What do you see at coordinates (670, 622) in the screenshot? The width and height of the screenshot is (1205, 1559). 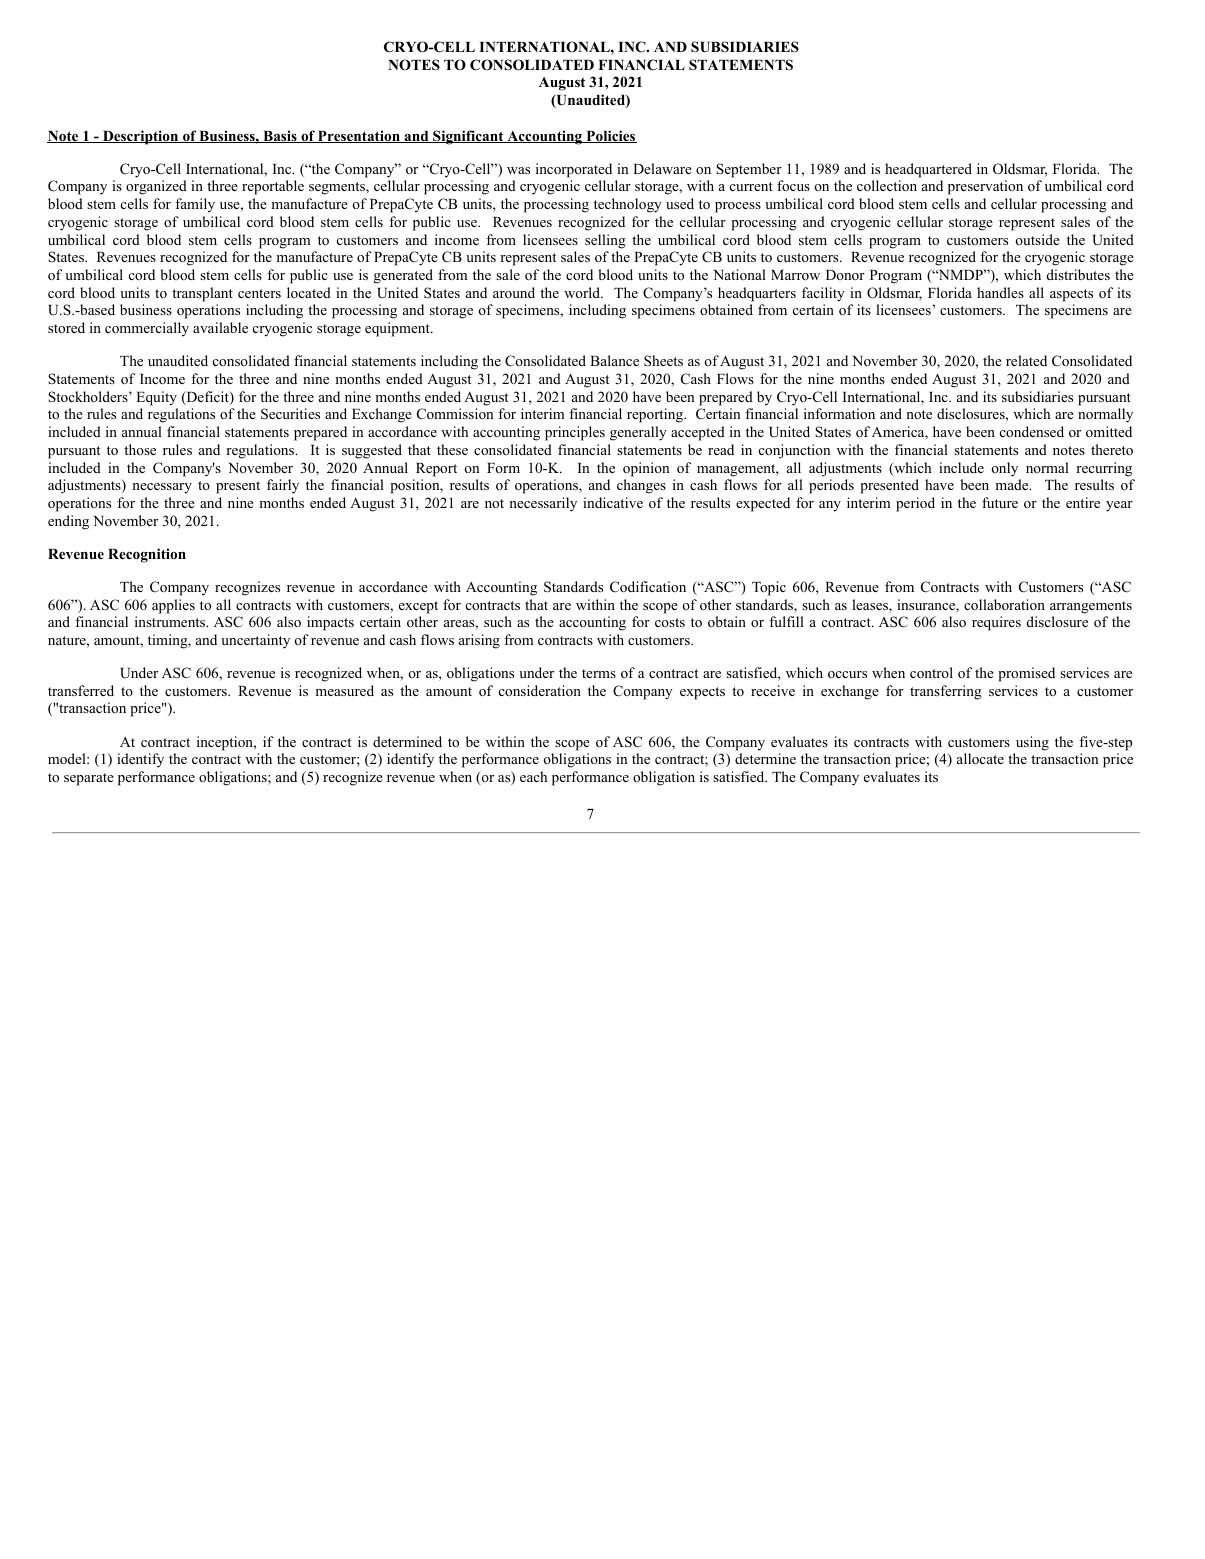 I see `costs` at bounding box center [670, 622].
